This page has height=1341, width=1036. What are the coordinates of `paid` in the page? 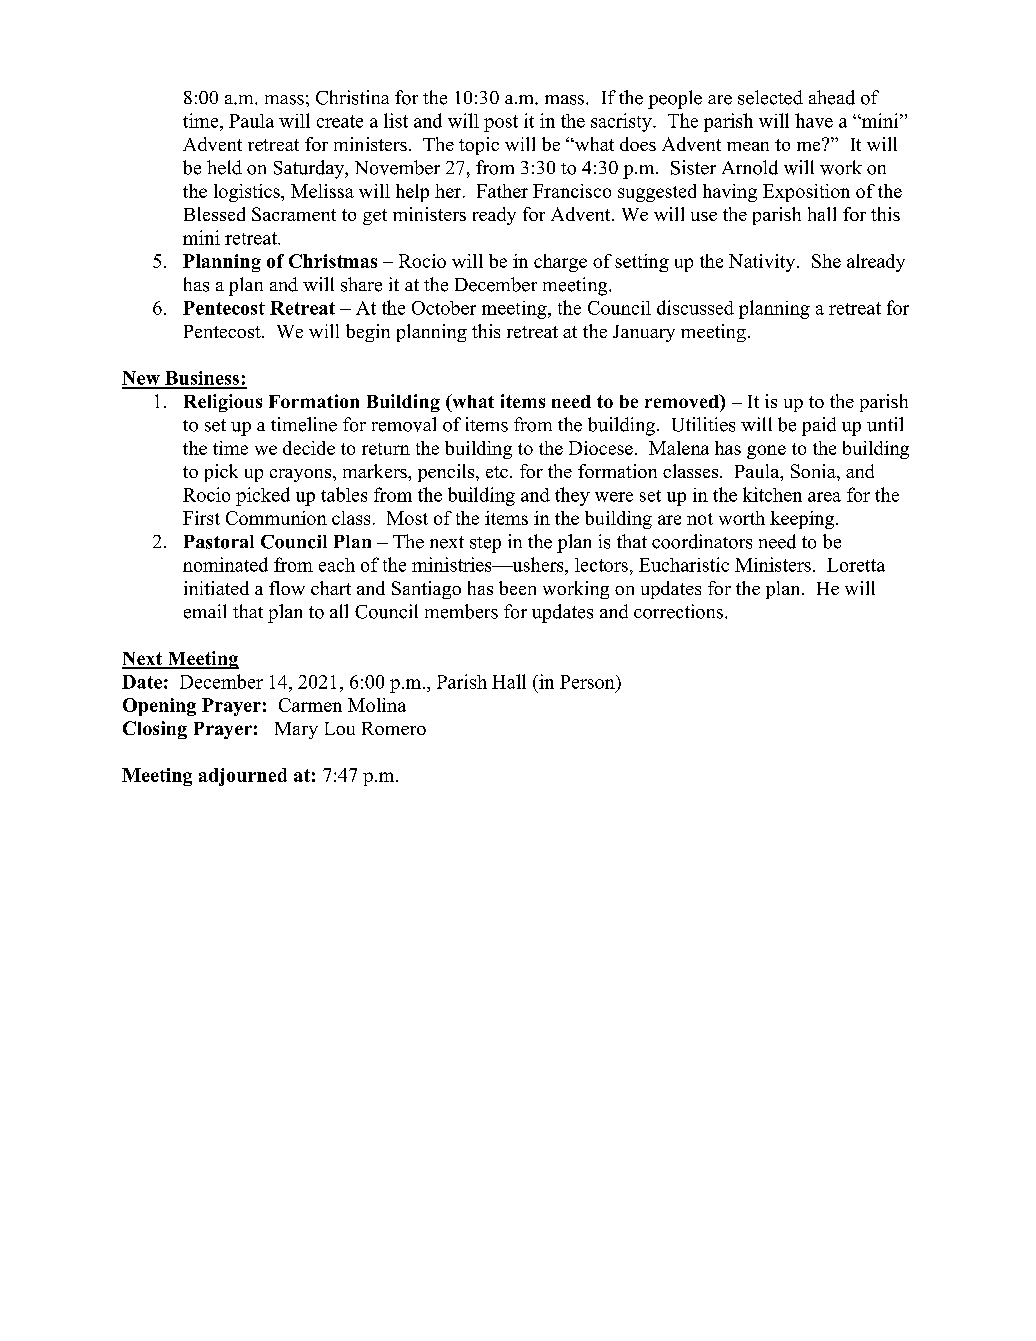 It's located at (819, 426).
